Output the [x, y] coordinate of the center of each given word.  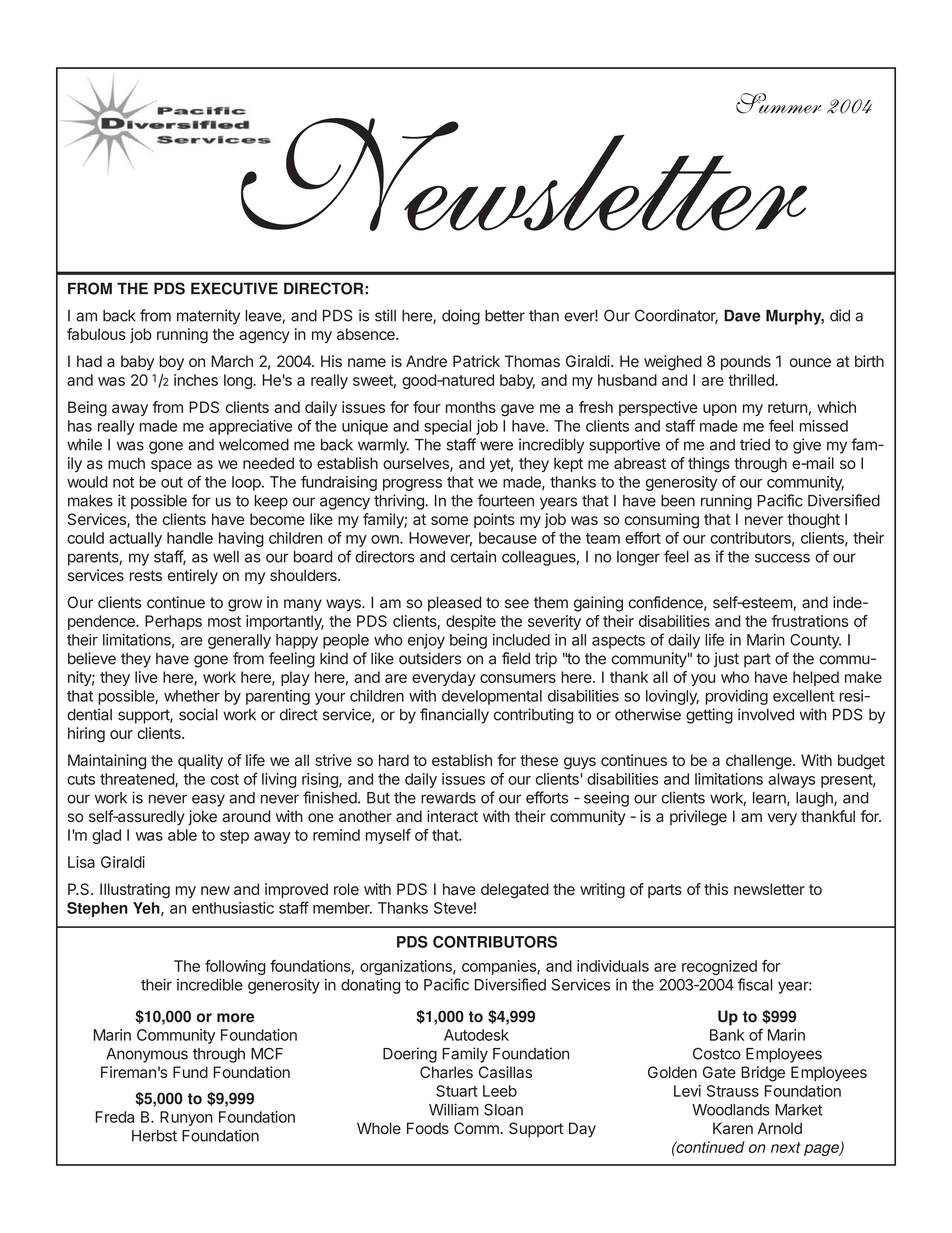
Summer [779, 103]
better [505, 316]
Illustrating [135, 891]
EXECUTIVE [234, 288]
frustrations [810, 621]
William [454, 1109]
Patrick [476, 361]
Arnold [780, 1128]
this [716, 889]
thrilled [752, 380]
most [224, 621]
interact [452, 816]
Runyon [186, 1118]
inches [196, 380]
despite [471, 622]
